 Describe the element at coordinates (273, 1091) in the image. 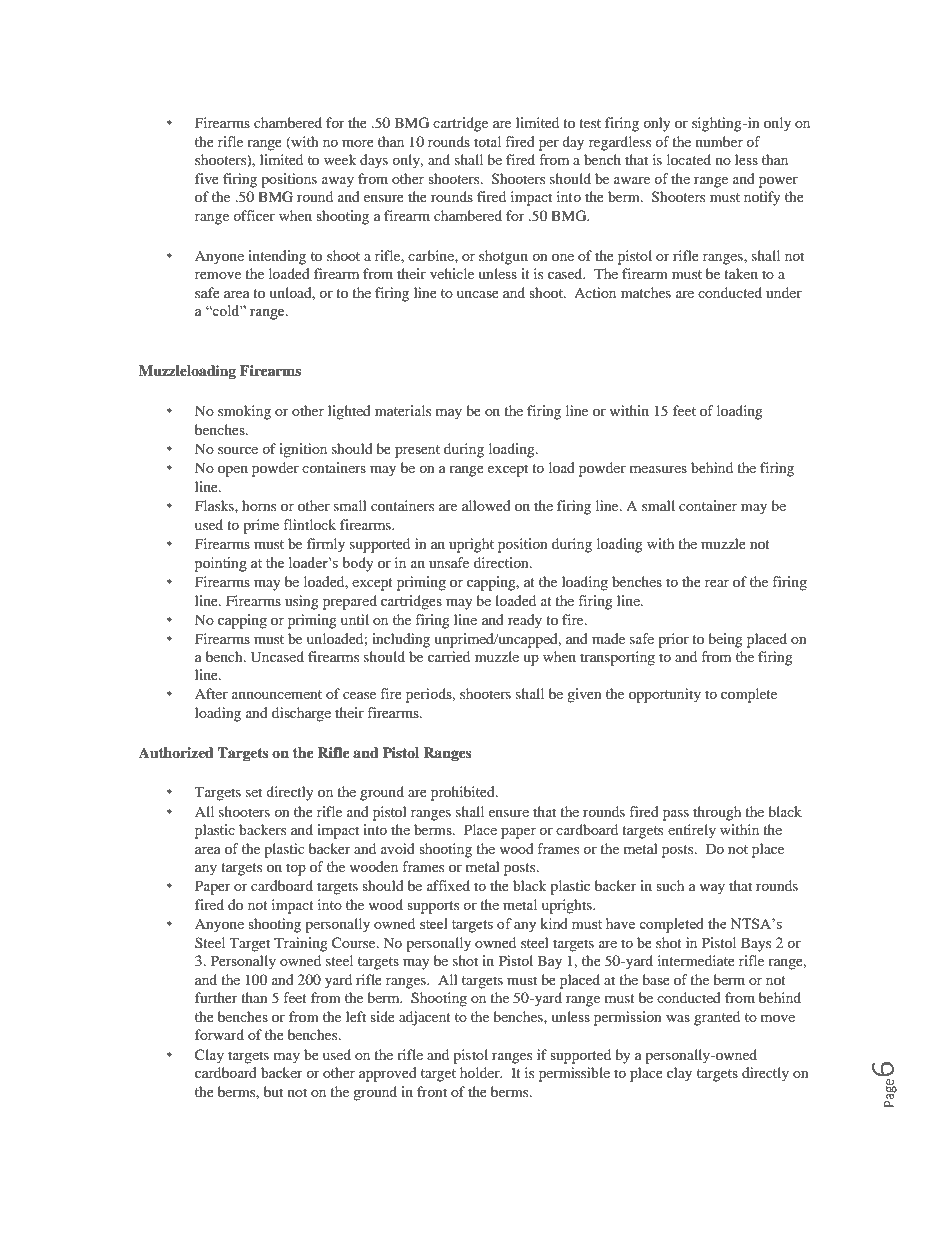

I see `but` at that location.
